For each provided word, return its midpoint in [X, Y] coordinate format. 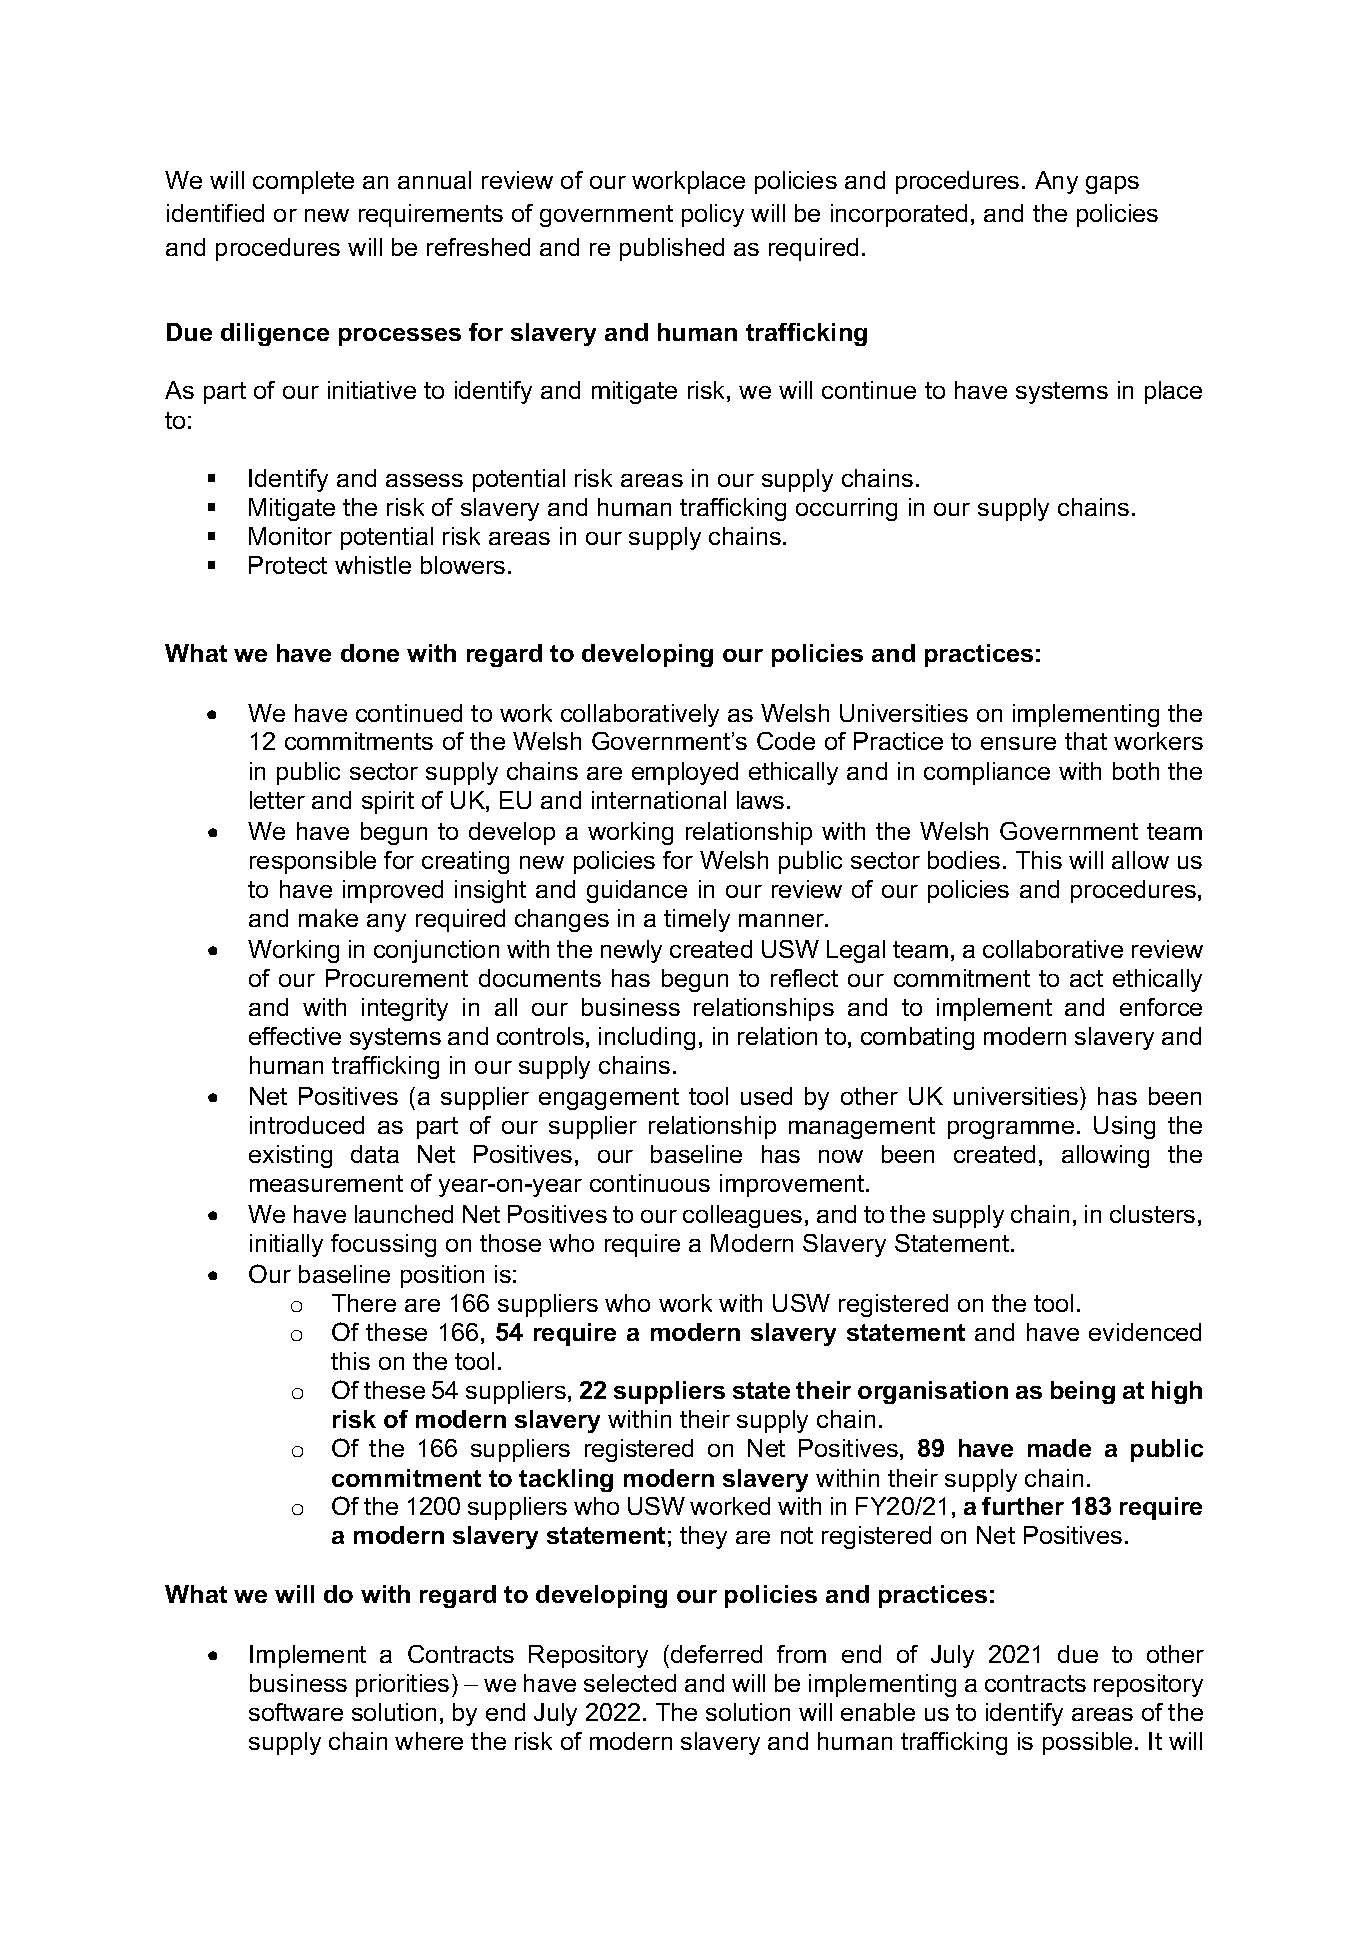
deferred [716, 1654]
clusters [1152, 1214]
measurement [326, 1183]
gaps [1112, 185]
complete [303, 182]
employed [685, 773]
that [1086, 741]
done [370, 653]
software [296, 1712]
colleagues [742, 1216]
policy [713, 215]
